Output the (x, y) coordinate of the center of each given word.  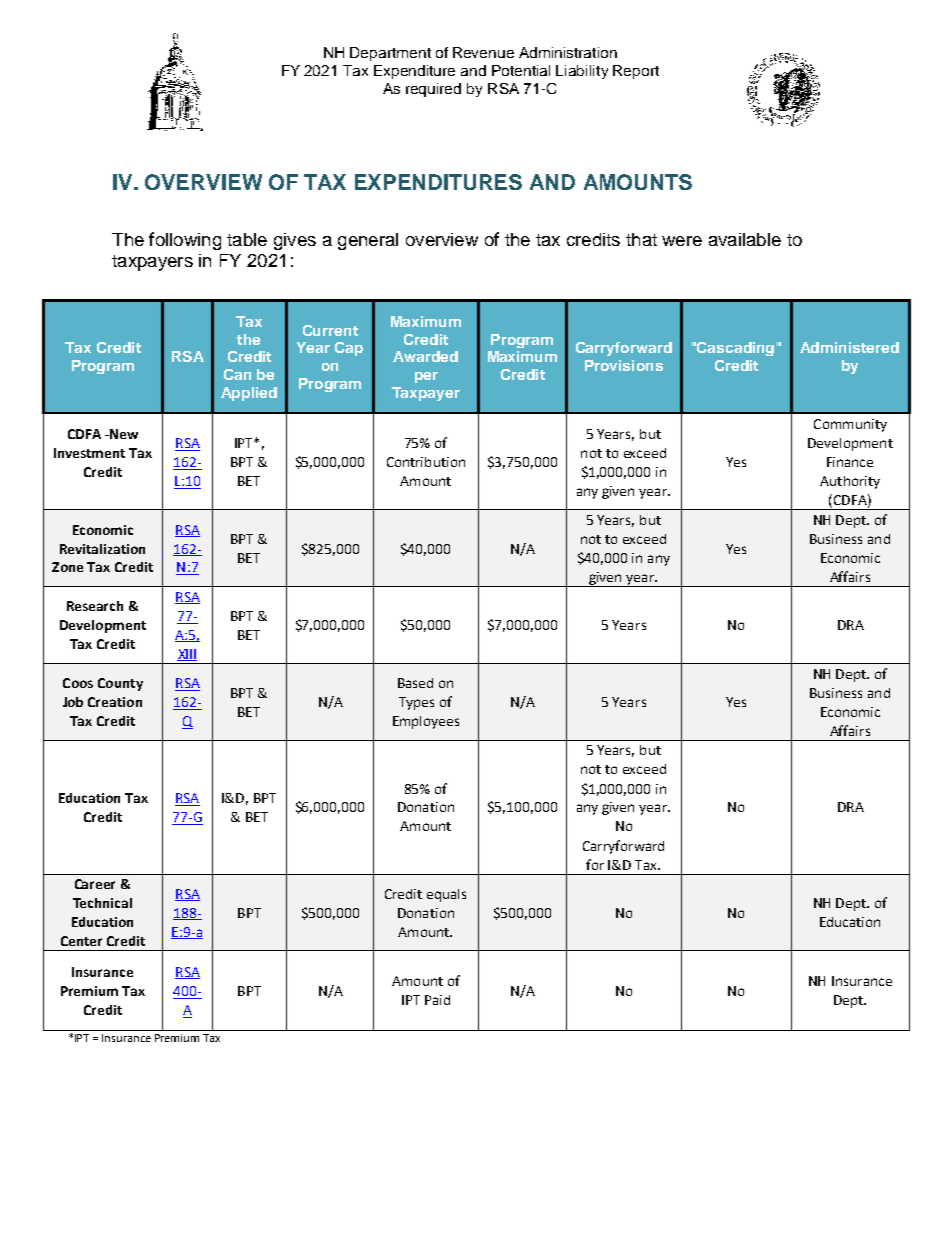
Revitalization (102, 549)
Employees (426, 722)
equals (446, 895)
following (185, 241)
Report (636, 72)
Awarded (425, 356)
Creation (115, 702)
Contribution (426, 462)
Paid (437, 1000)
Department (390, 54)
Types (416, 703)
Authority (850, 482)
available (745, 239)
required (433, 90)
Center (81, 941)
